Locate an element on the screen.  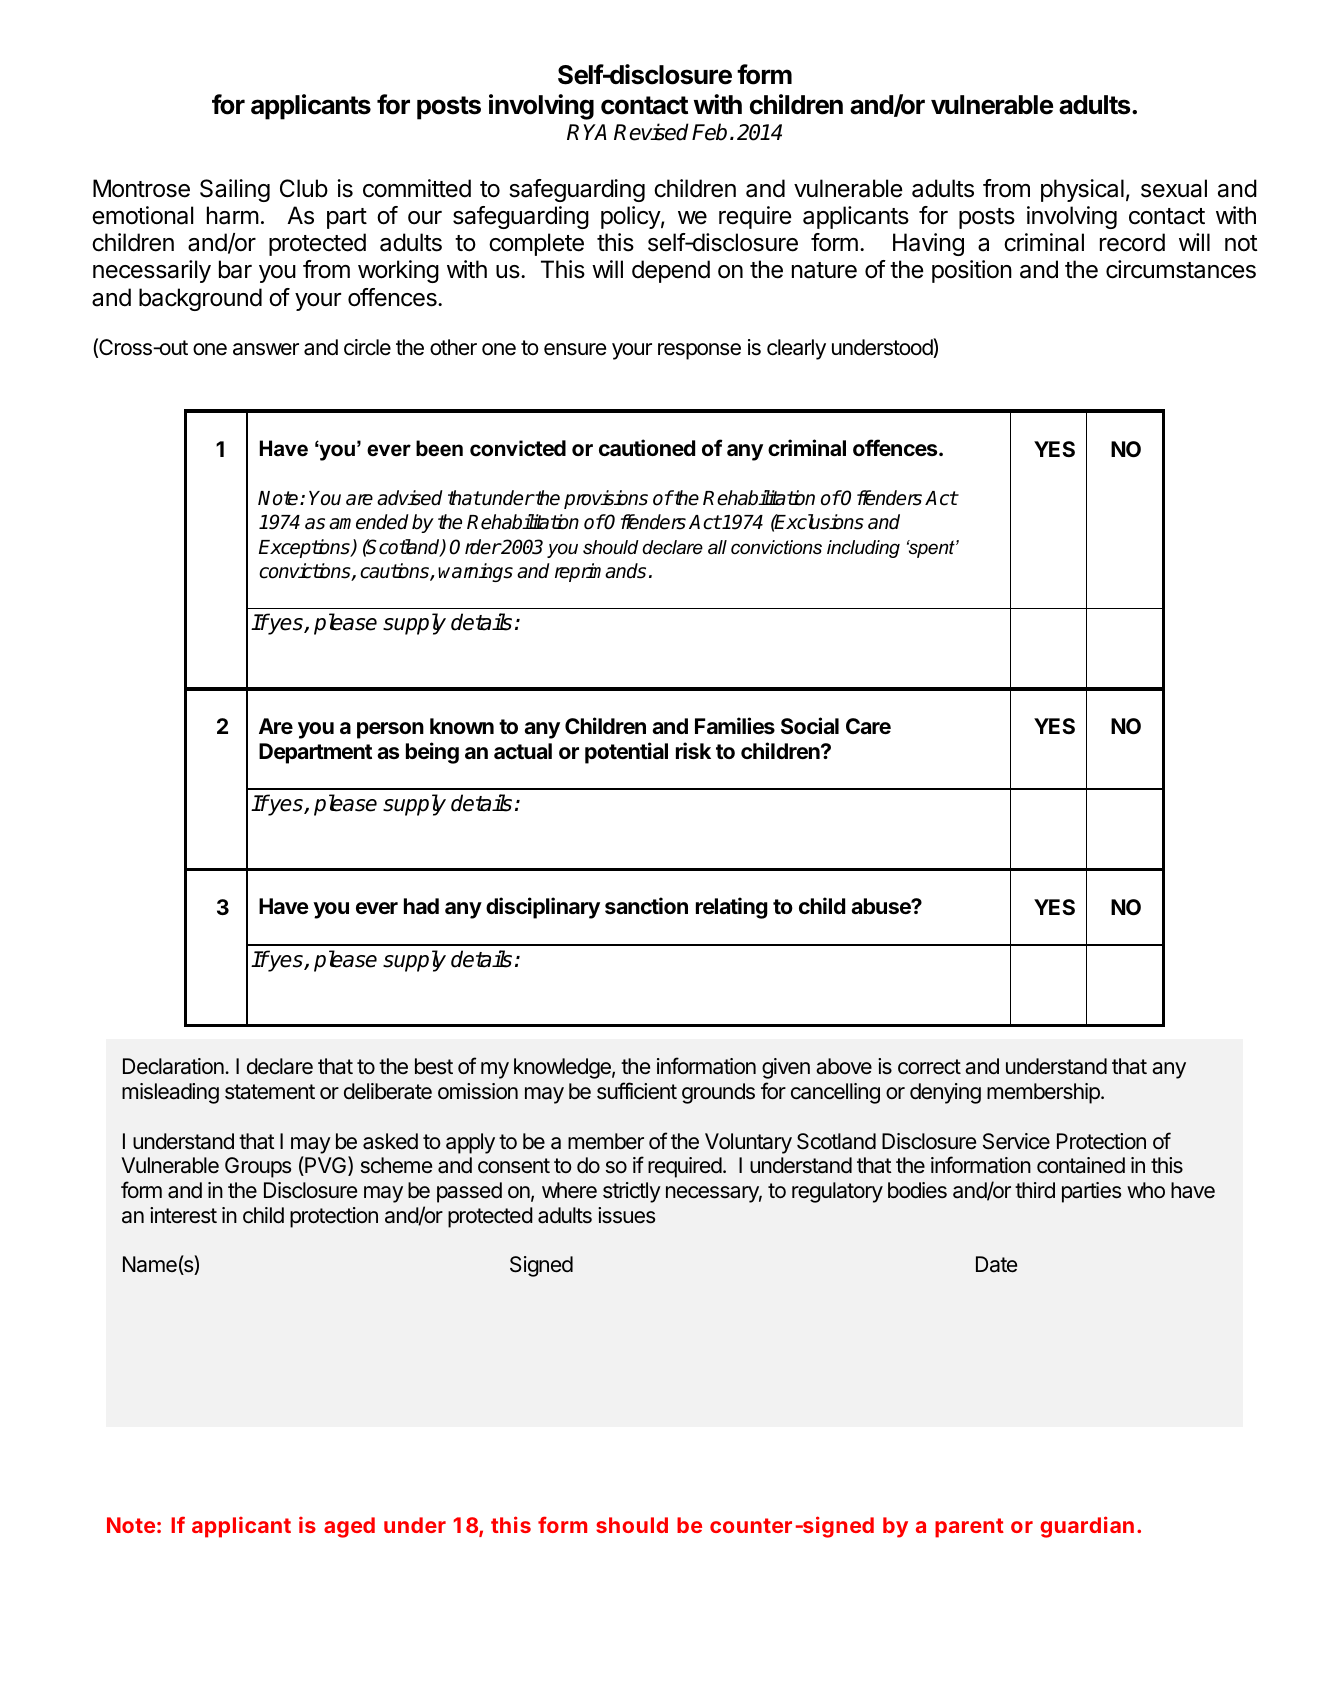
had is located at coordinates (421, 906).
